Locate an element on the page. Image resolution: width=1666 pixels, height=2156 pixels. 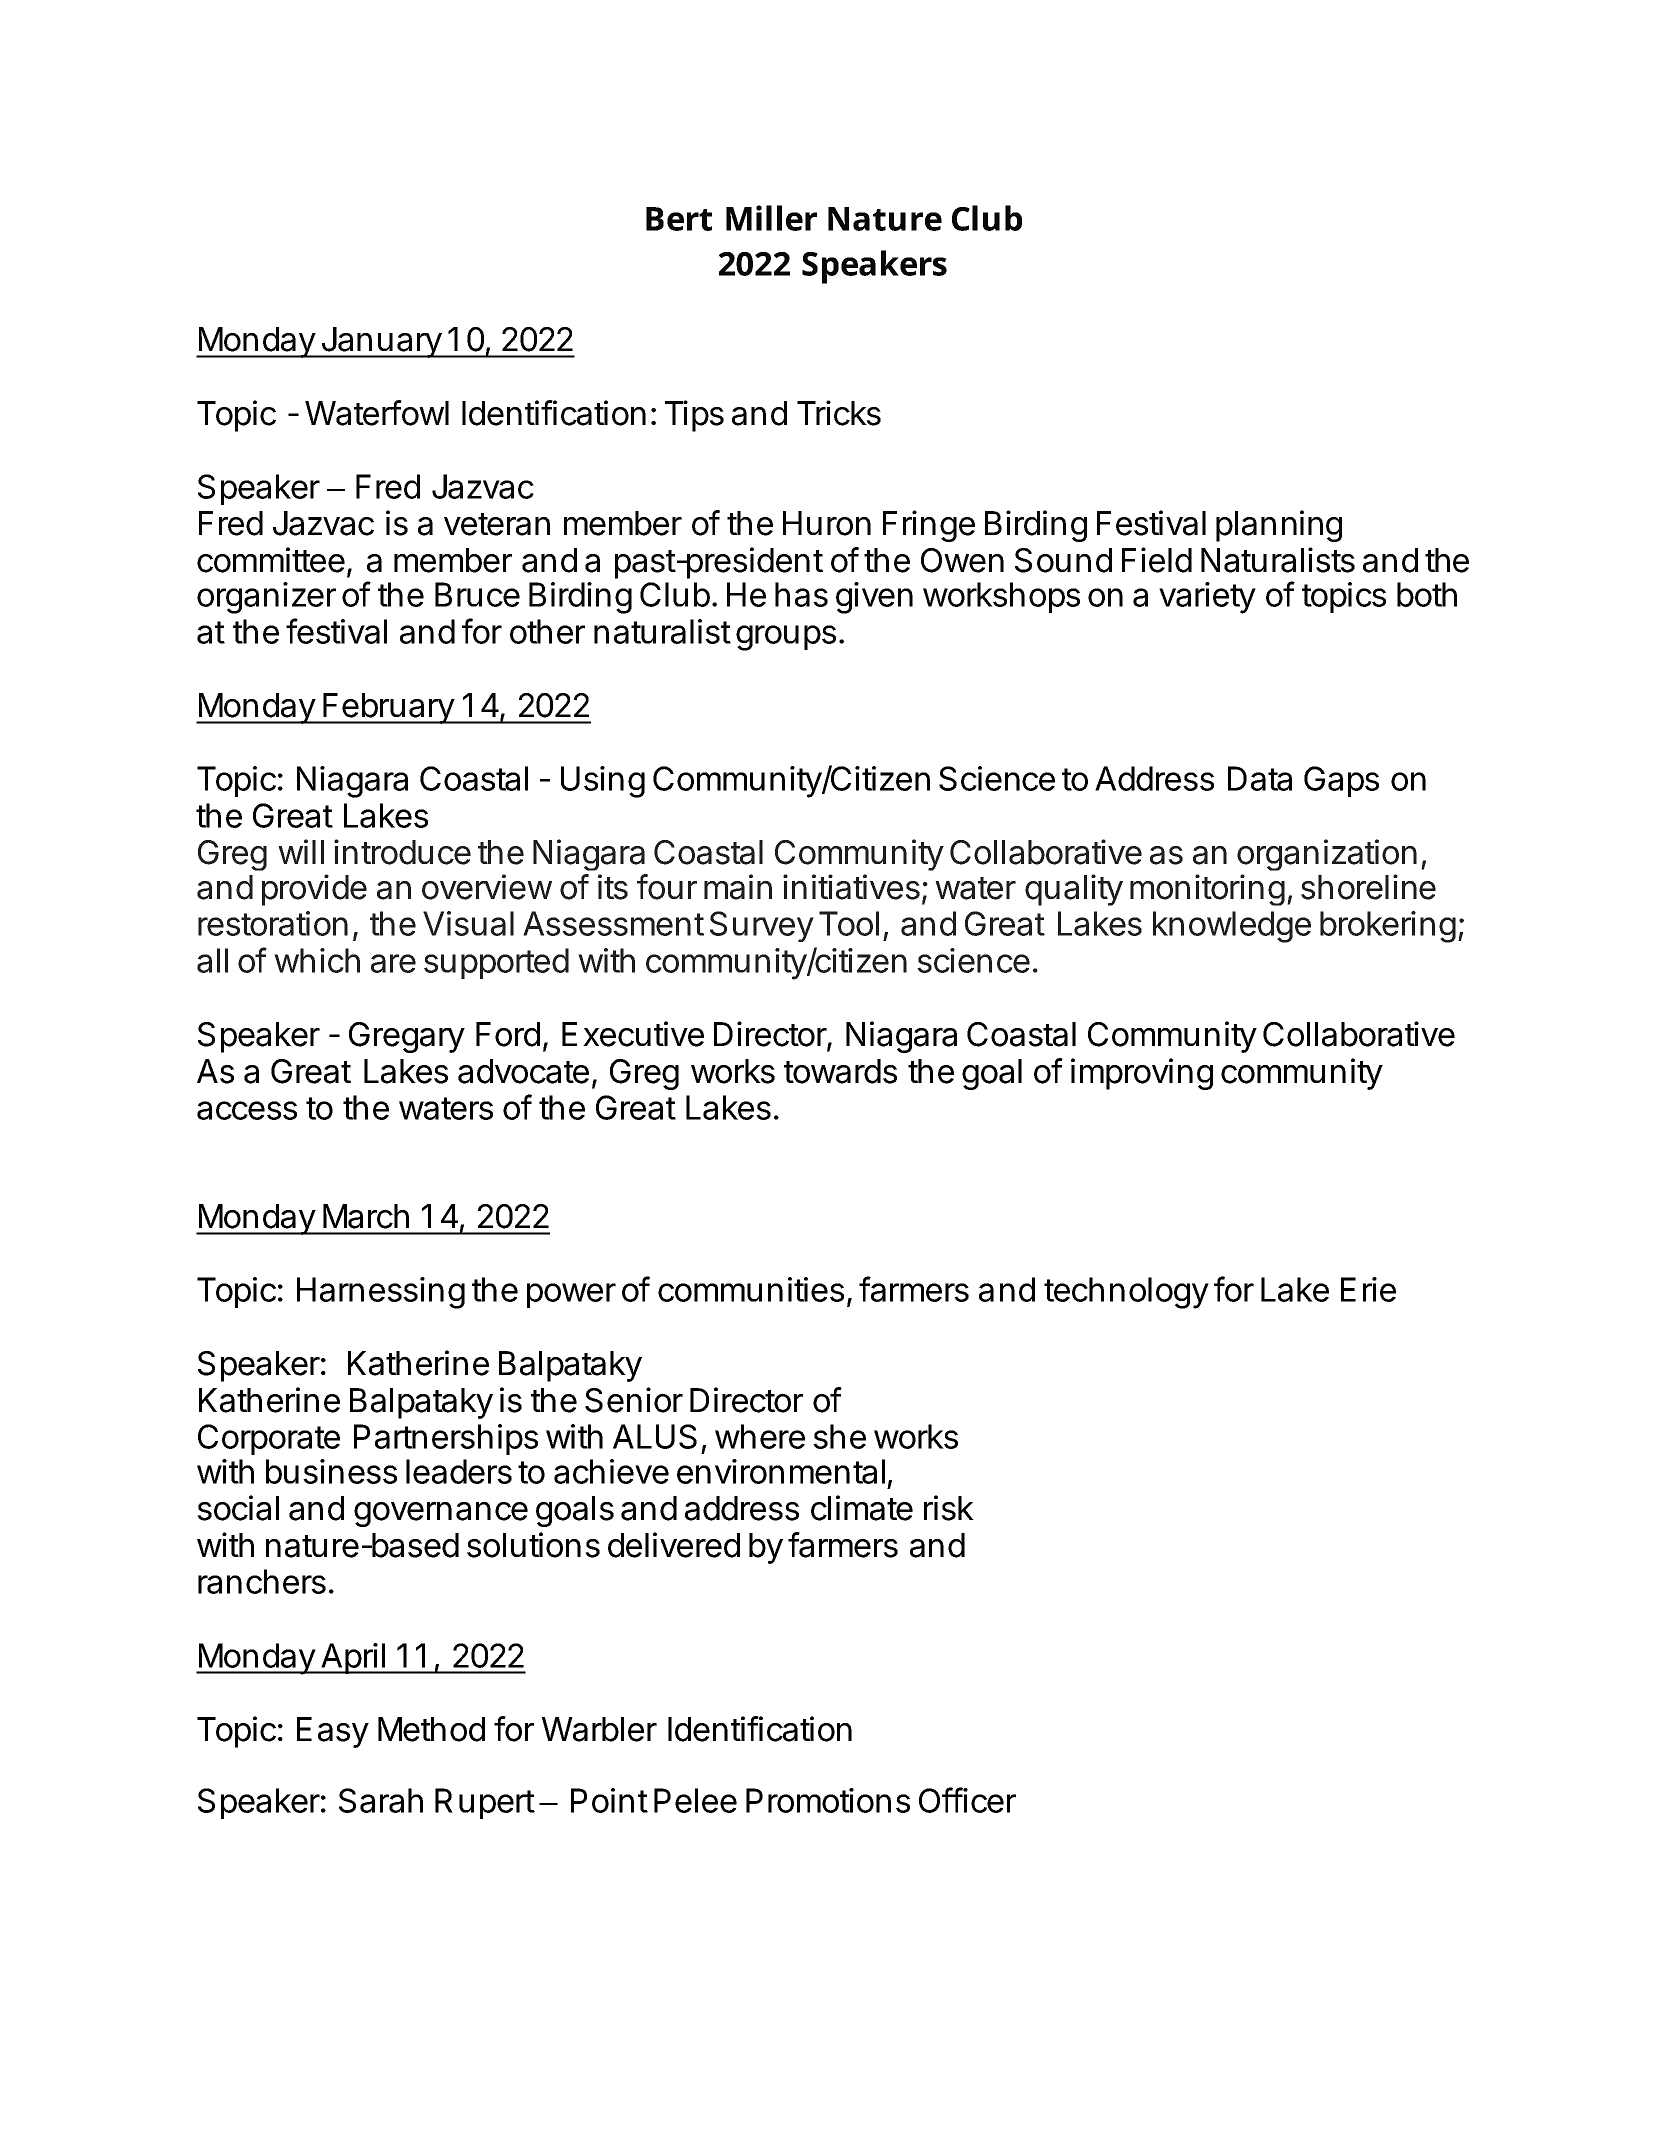
Promotions is located at coordinates (828, 1800).
